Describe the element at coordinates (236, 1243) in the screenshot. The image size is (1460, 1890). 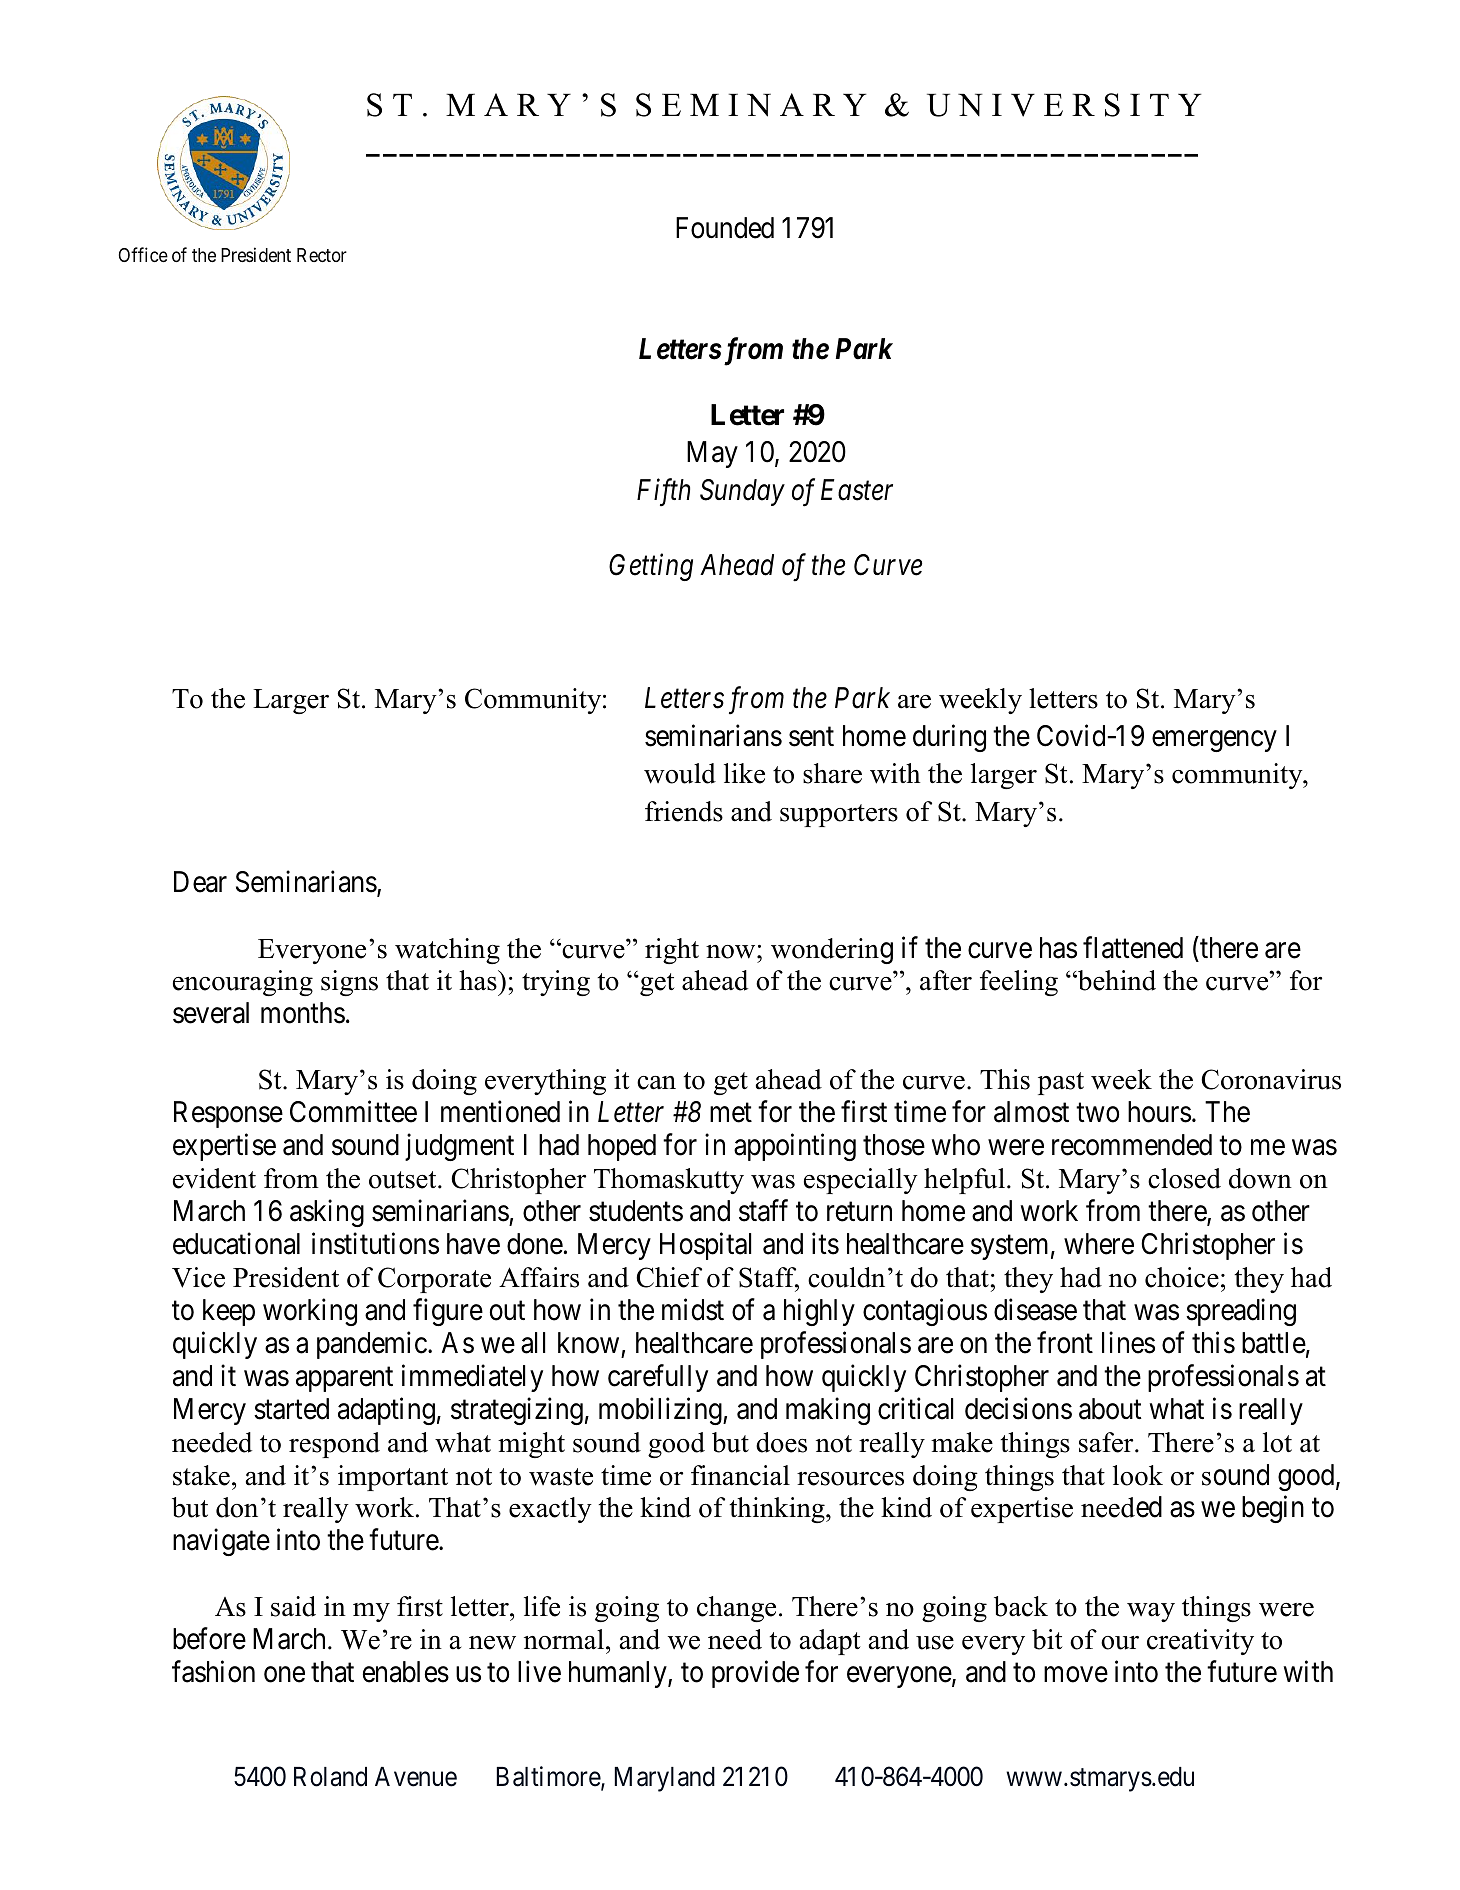
I see `educational` at that location.
